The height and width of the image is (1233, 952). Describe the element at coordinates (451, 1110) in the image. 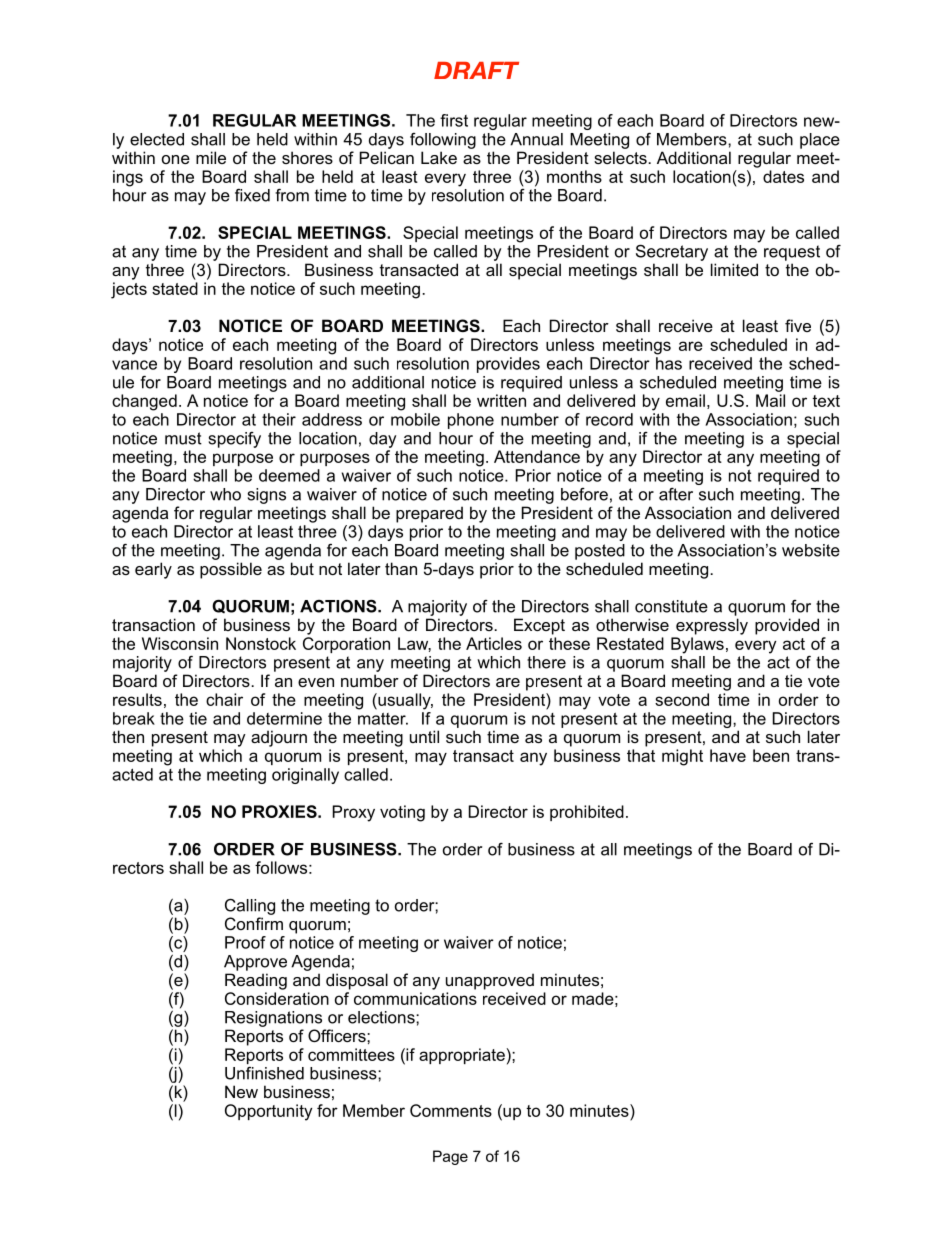

I see `Comments` at that location.
